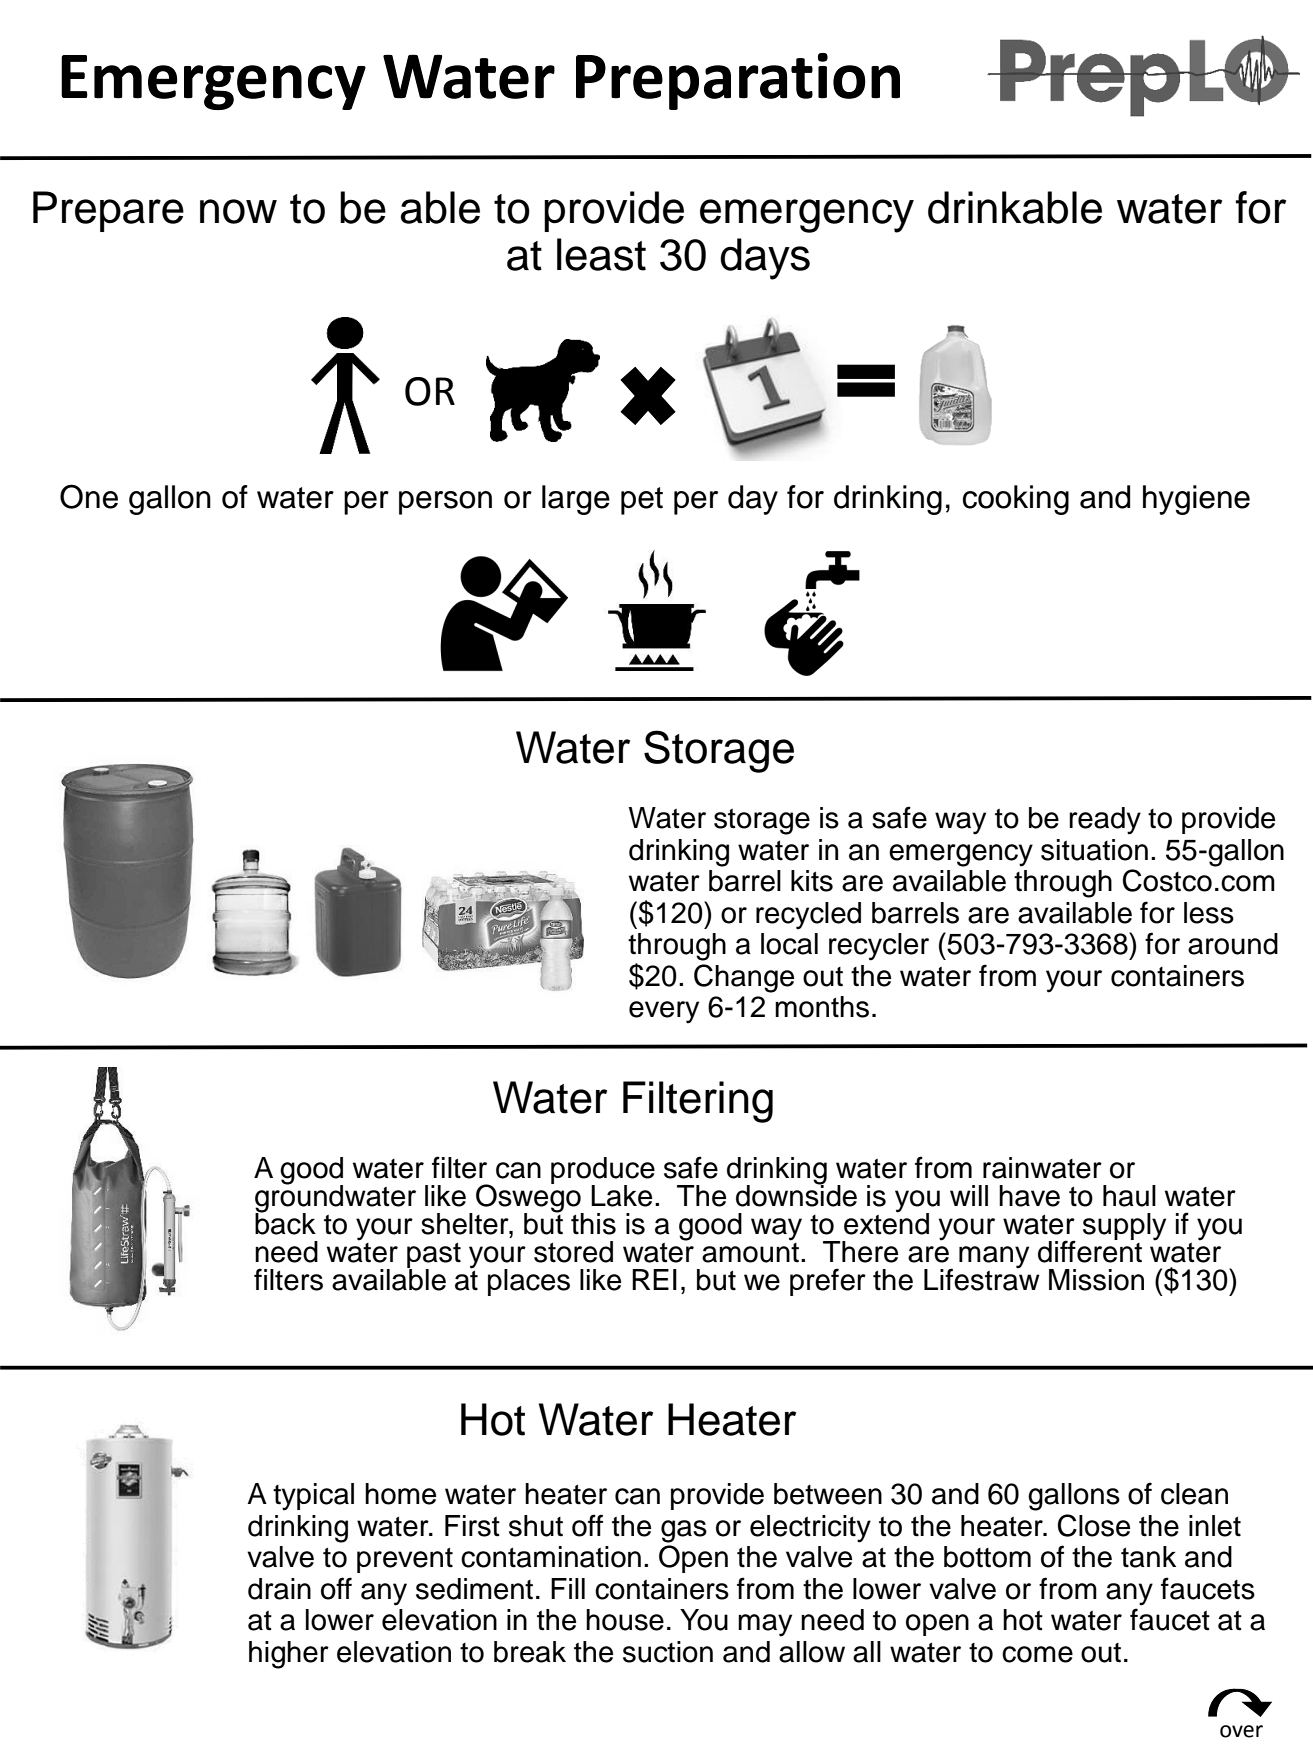 This screenshot has width=1313, height=1751. What do you see at coordinates (289, 1655) in the screenshot?
I see `higher` at bounding box center [289, 1655].
